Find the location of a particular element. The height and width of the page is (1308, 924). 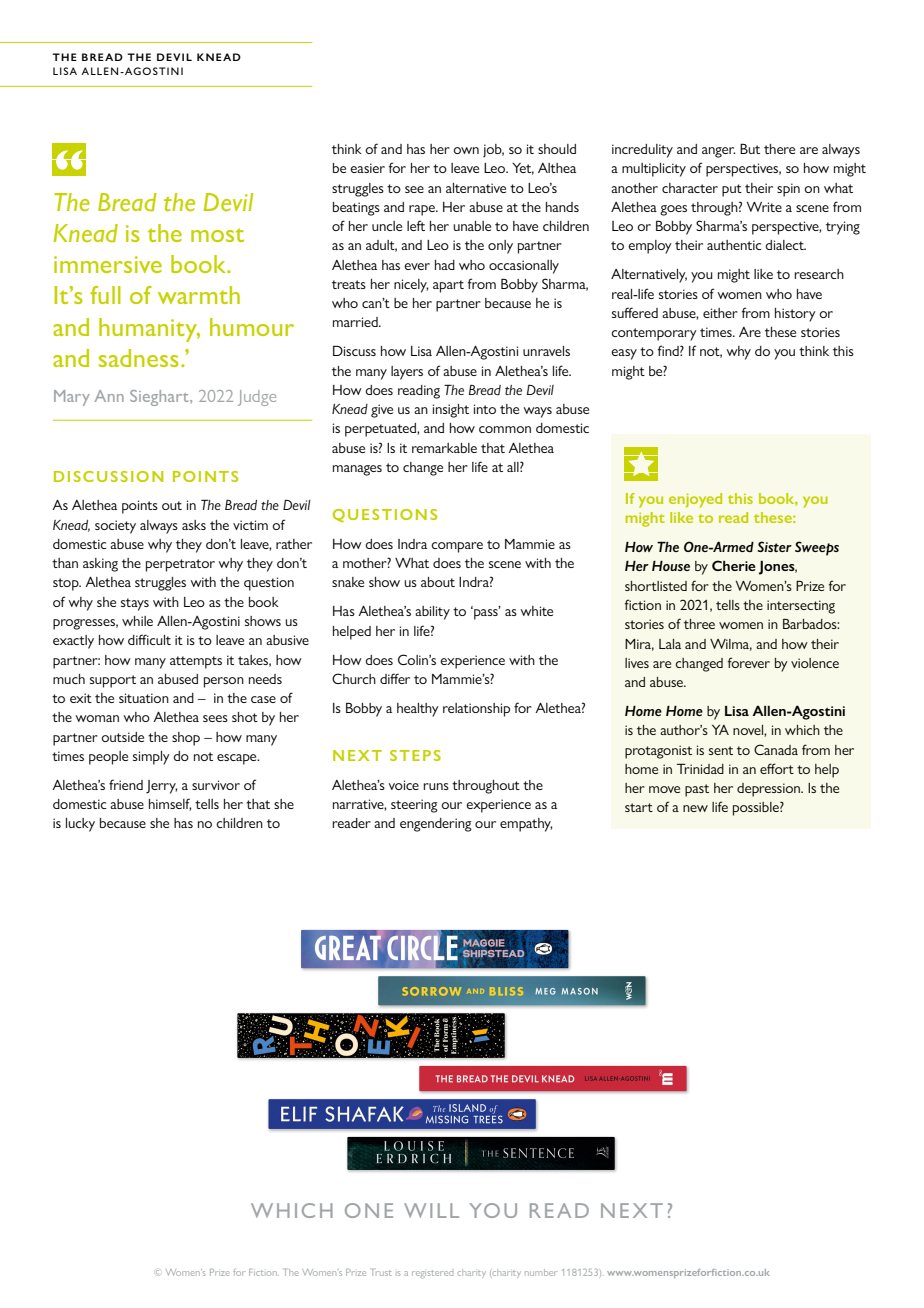

most is located at coordinates (217, 235).
